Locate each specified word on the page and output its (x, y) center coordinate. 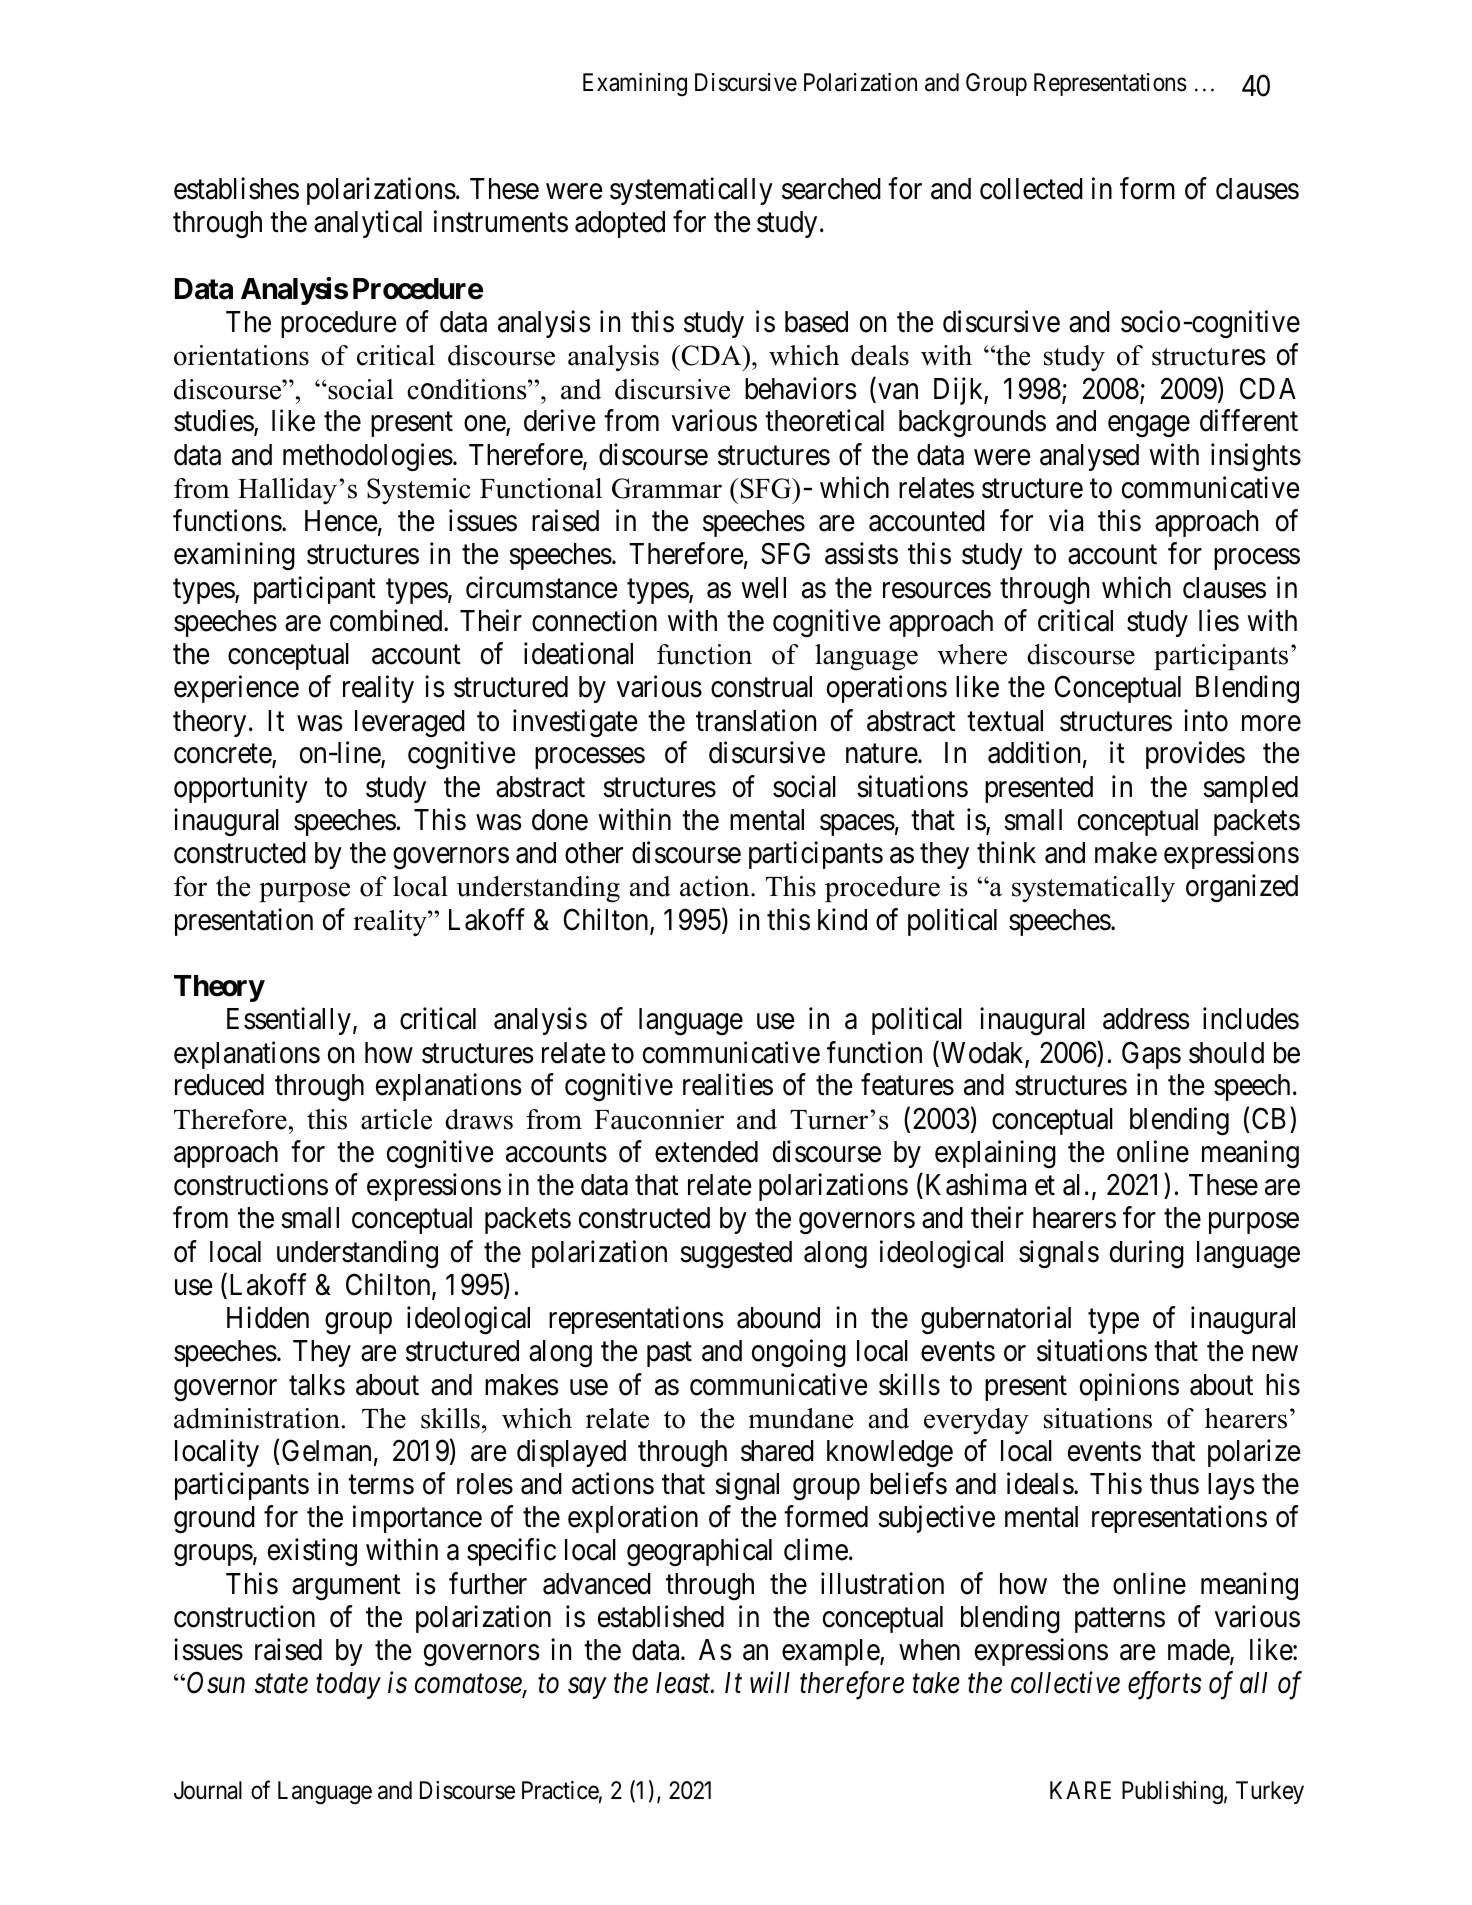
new (1275, 1354)
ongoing (799, 1353)
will (770, 1682)
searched (831, 189)
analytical (368, 224)
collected (1031, 189)
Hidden (268, 1318)
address (1146, 1019)
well (763, 588)
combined (387, 620)
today (348, 1685)
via (1066, 521)
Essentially (289, 1021)
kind (842, 919)
